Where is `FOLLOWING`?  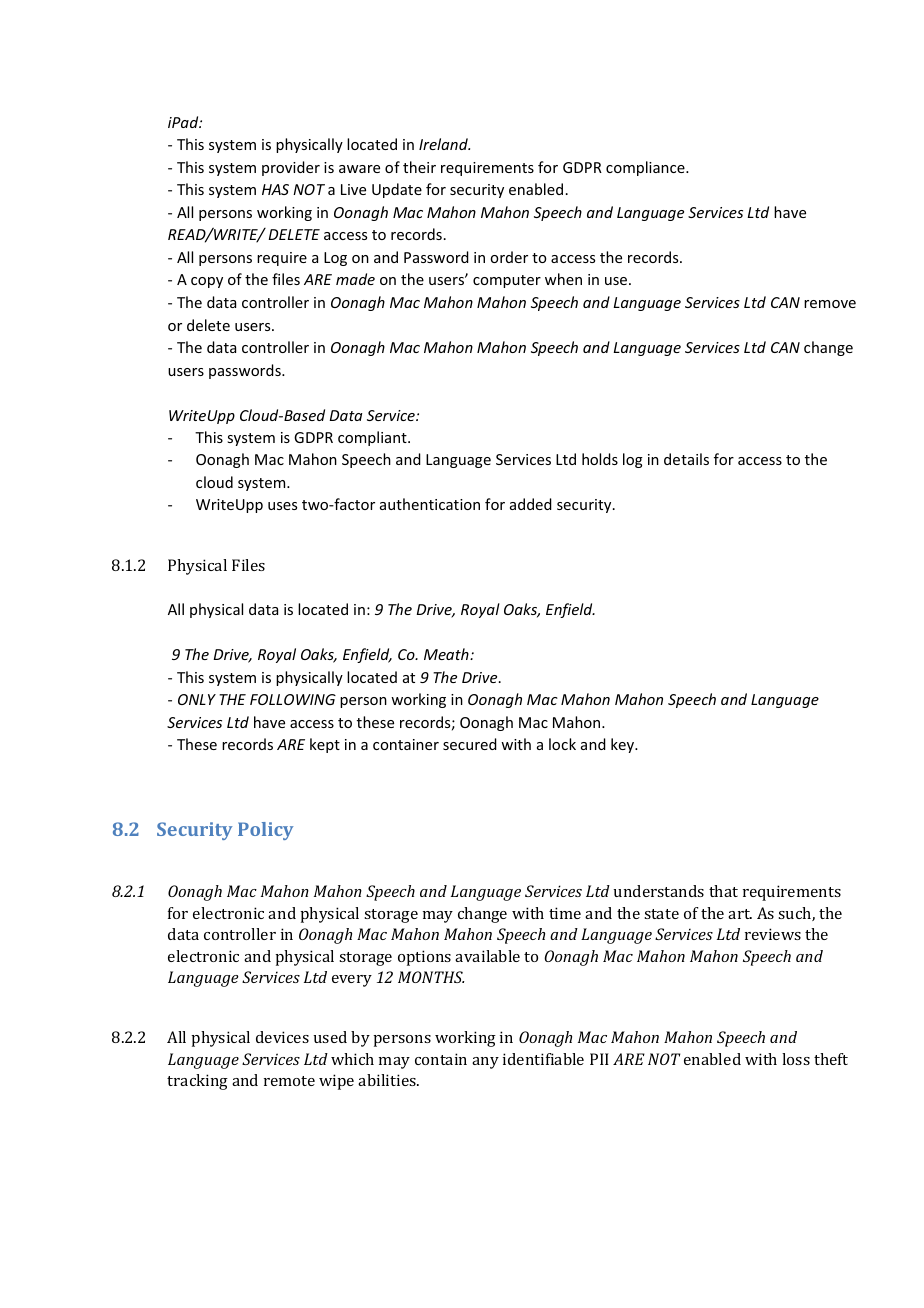 FOLLOWING is located at coordinates (293, 699).
